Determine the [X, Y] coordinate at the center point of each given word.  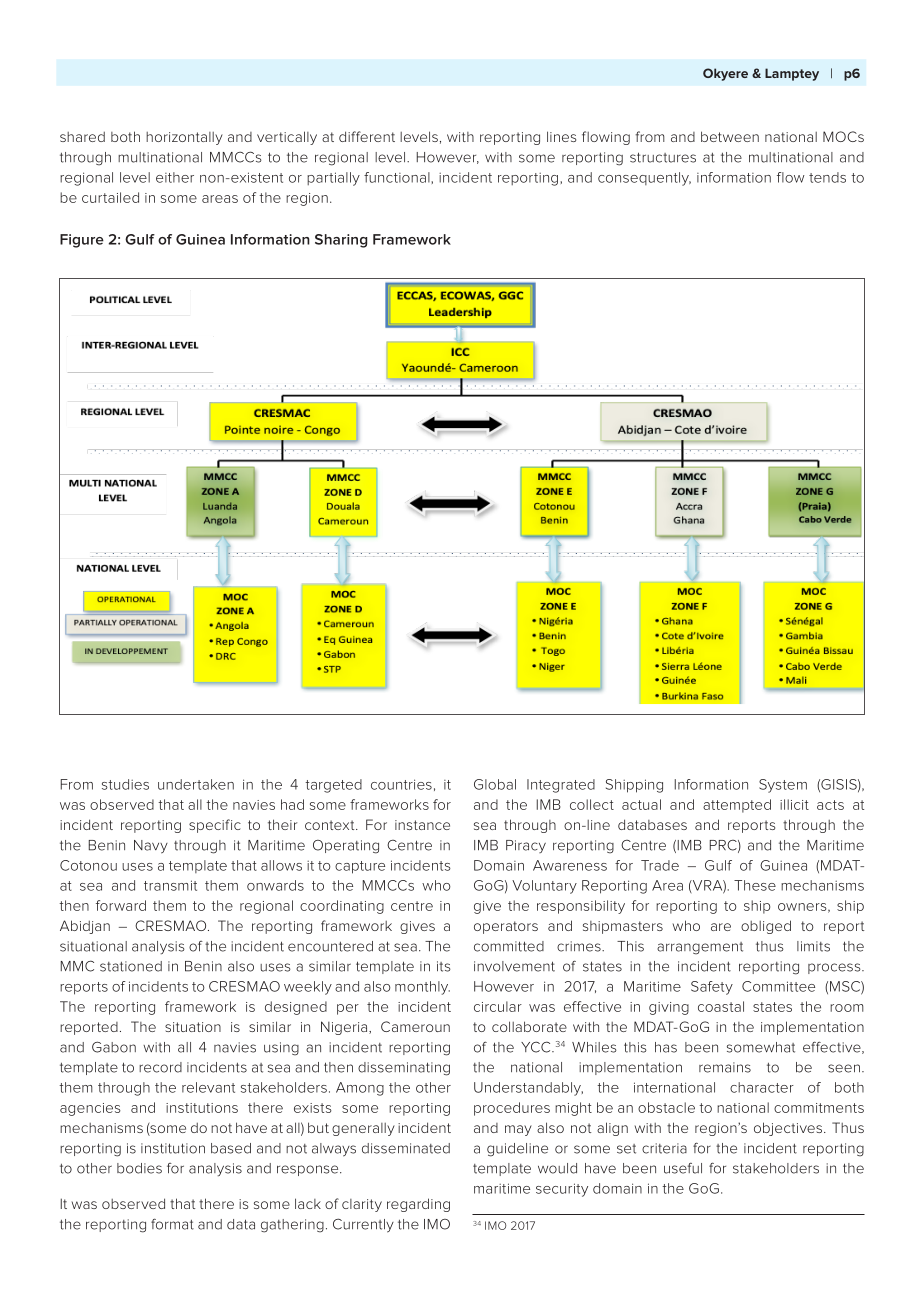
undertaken [196, 784]
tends [827, 177]
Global [495, 784]
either [175, 177]
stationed [131, 966]
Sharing [341, 241]
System [783, 786]
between [730, 136]
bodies [139, 1168]
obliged [766, 927]
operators [506, 927]
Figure [82, 241]
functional [398, 177]
